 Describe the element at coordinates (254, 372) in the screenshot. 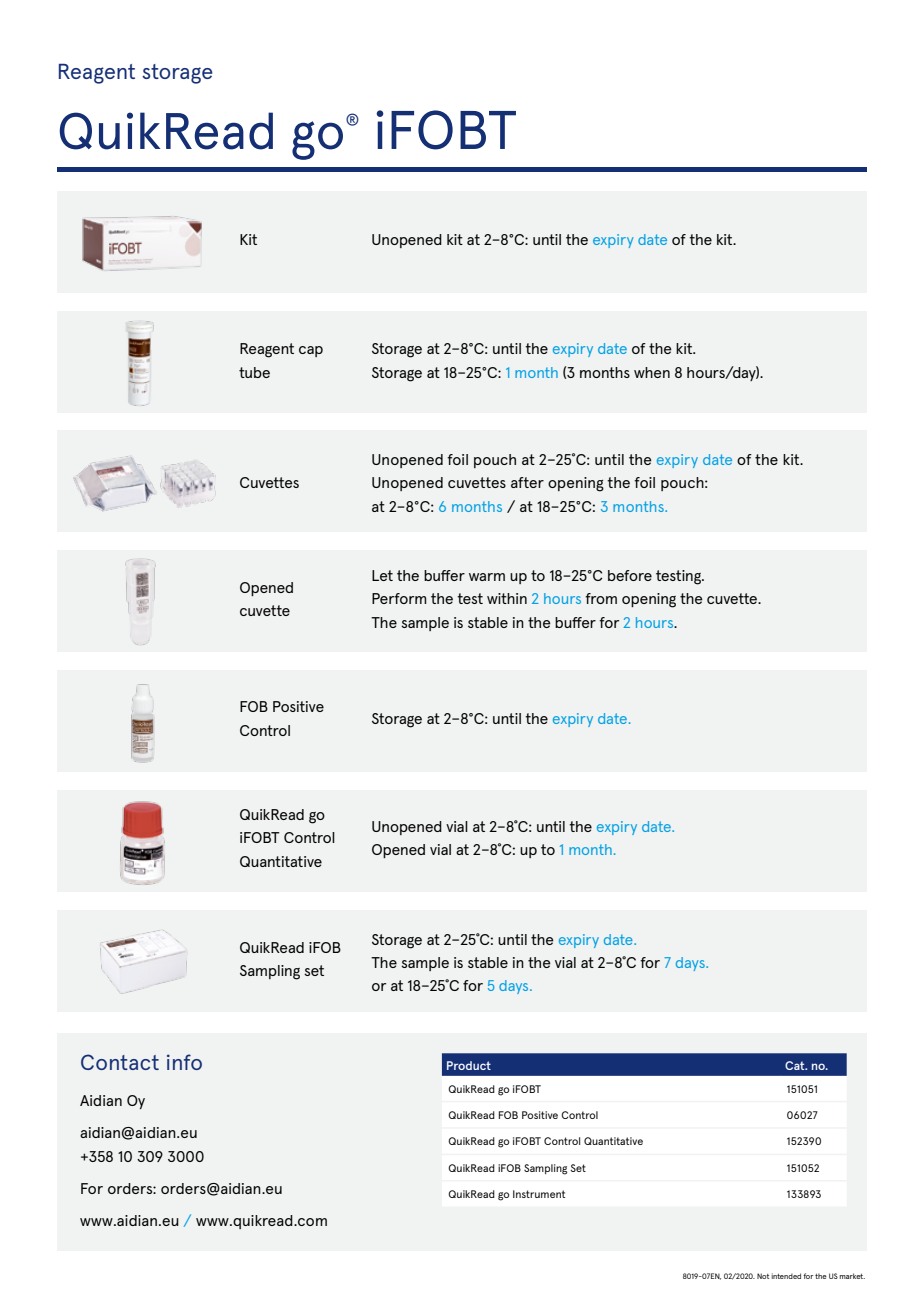

I see `tube` at that location.
